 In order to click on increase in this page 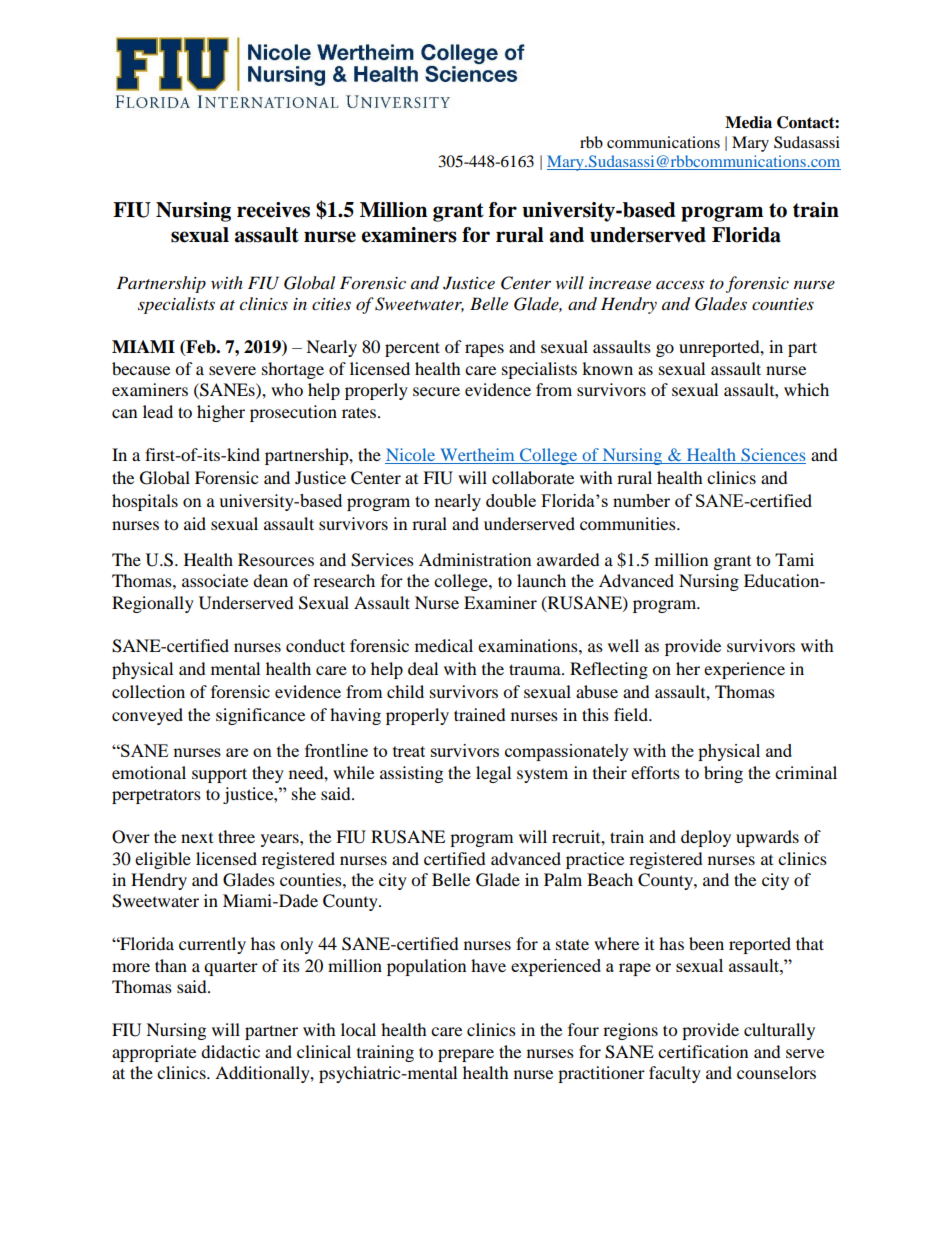, I will do `click(620, 283)`.
